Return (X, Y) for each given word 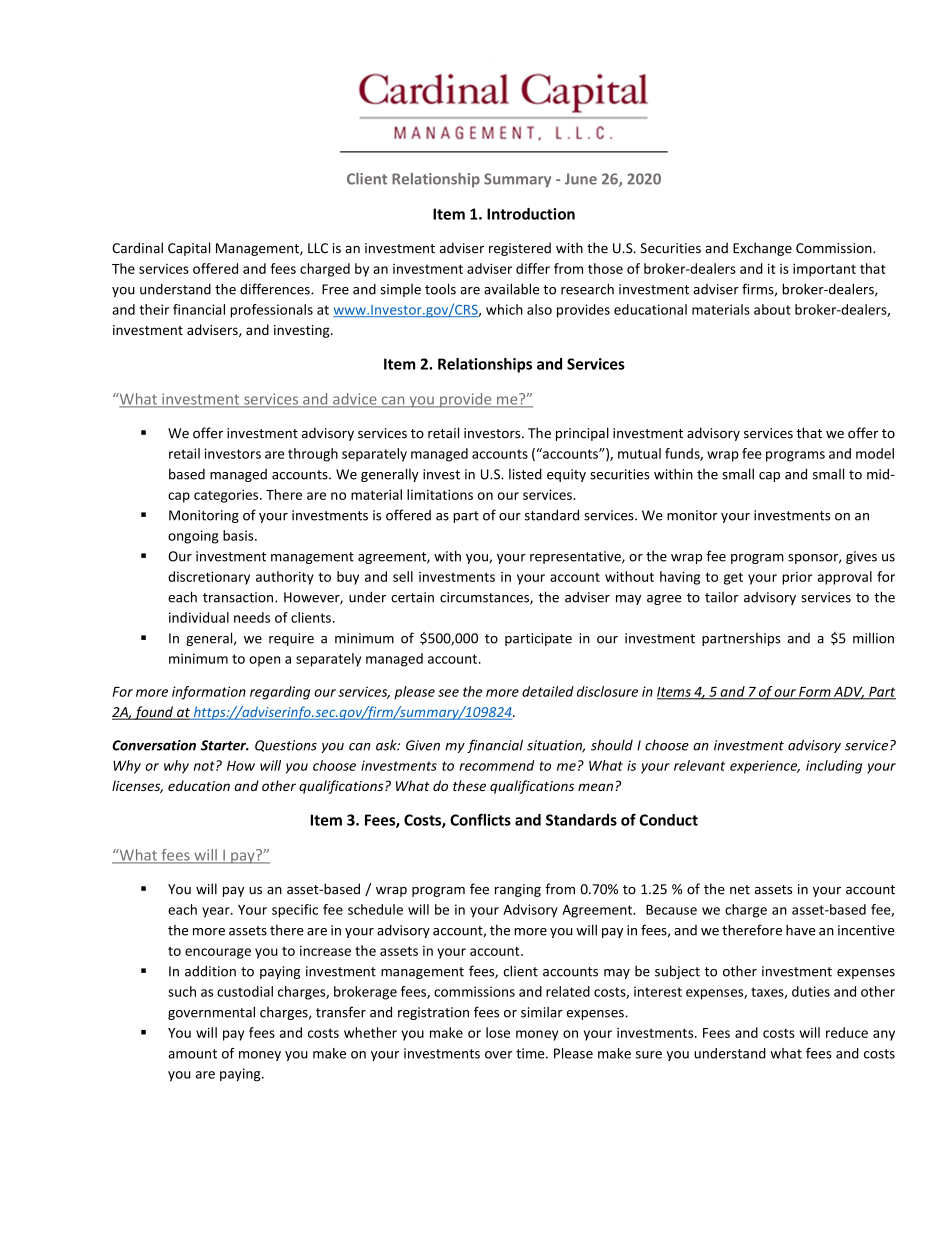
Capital (189, 249)
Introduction (531, 214)
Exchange (762, 249)
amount (192, 1054)
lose (498, 1032)
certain (412, 597)
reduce (847, 1032)
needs (252, 617)
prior (797, 578)
